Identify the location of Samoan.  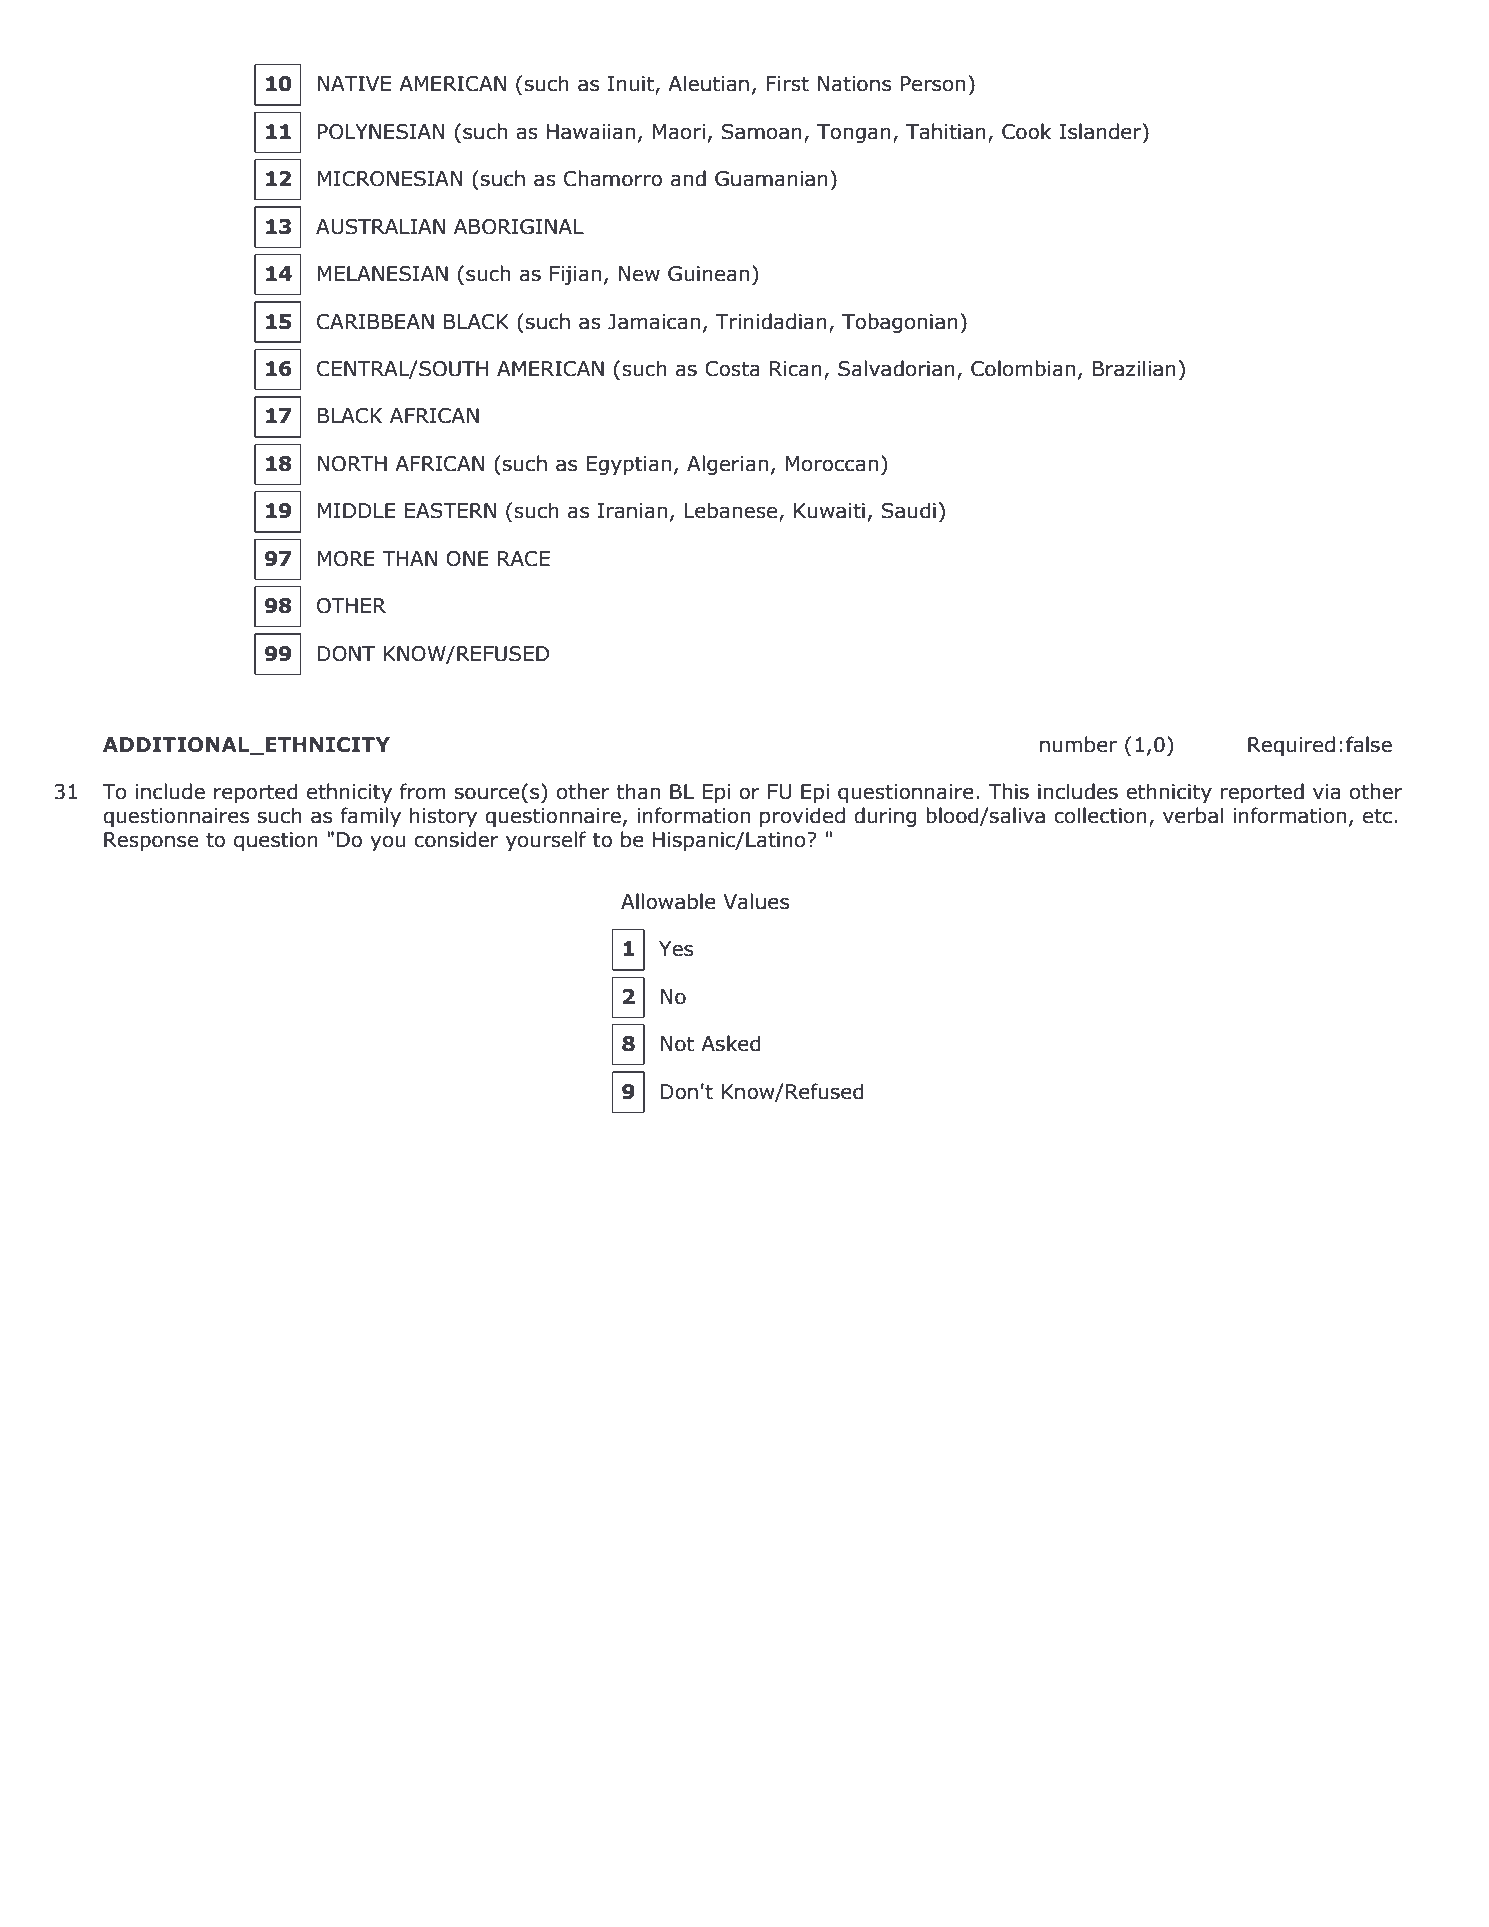
(762, 132).
